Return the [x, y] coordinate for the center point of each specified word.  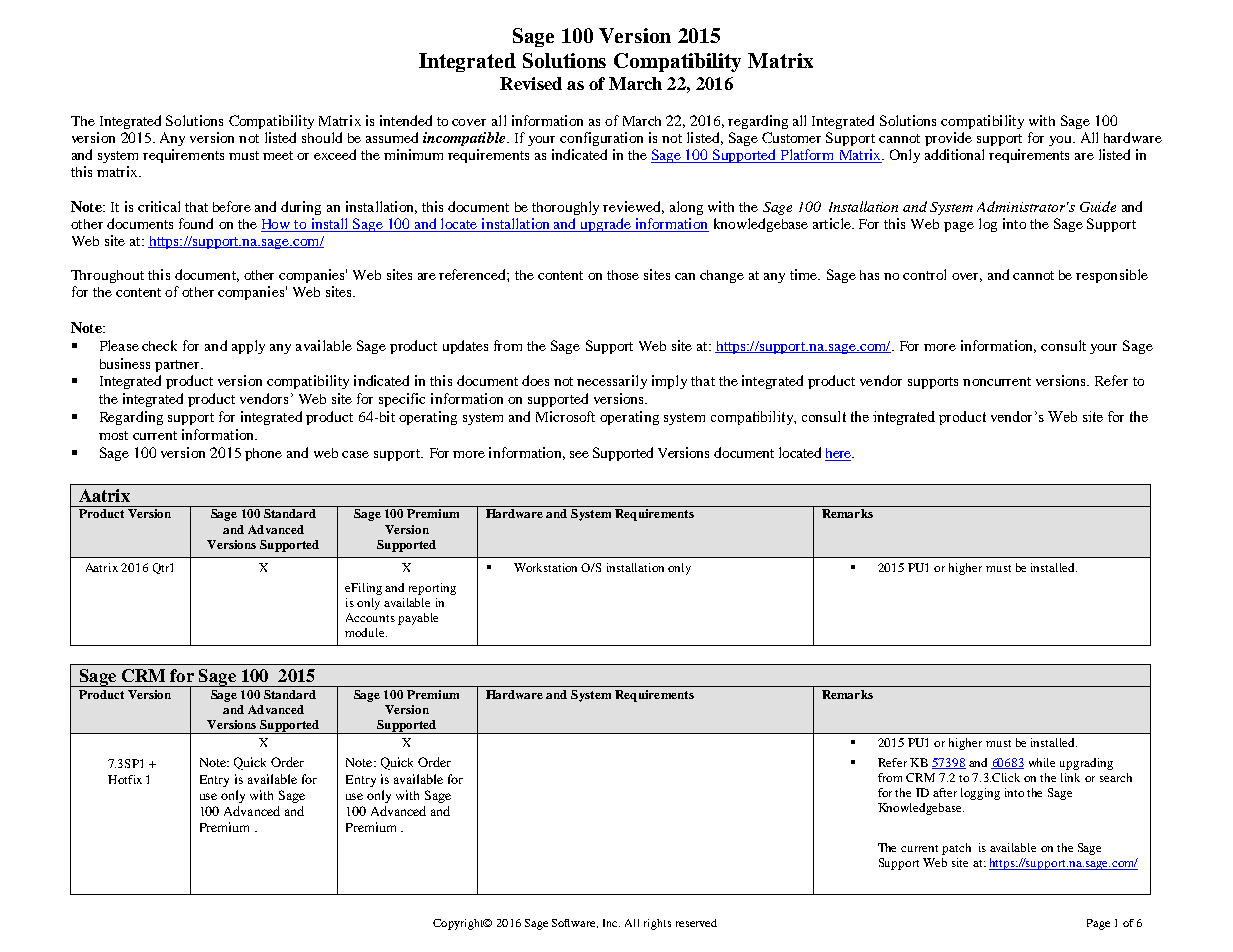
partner [178, 366]
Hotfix [125, 779]
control [924, 274]
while [1042, 762]
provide [948, 139]
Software [575, 923]
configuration [601, 139]
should [322, 137]
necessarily [612, 382]
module [366, 632]
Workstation [545, 567]
